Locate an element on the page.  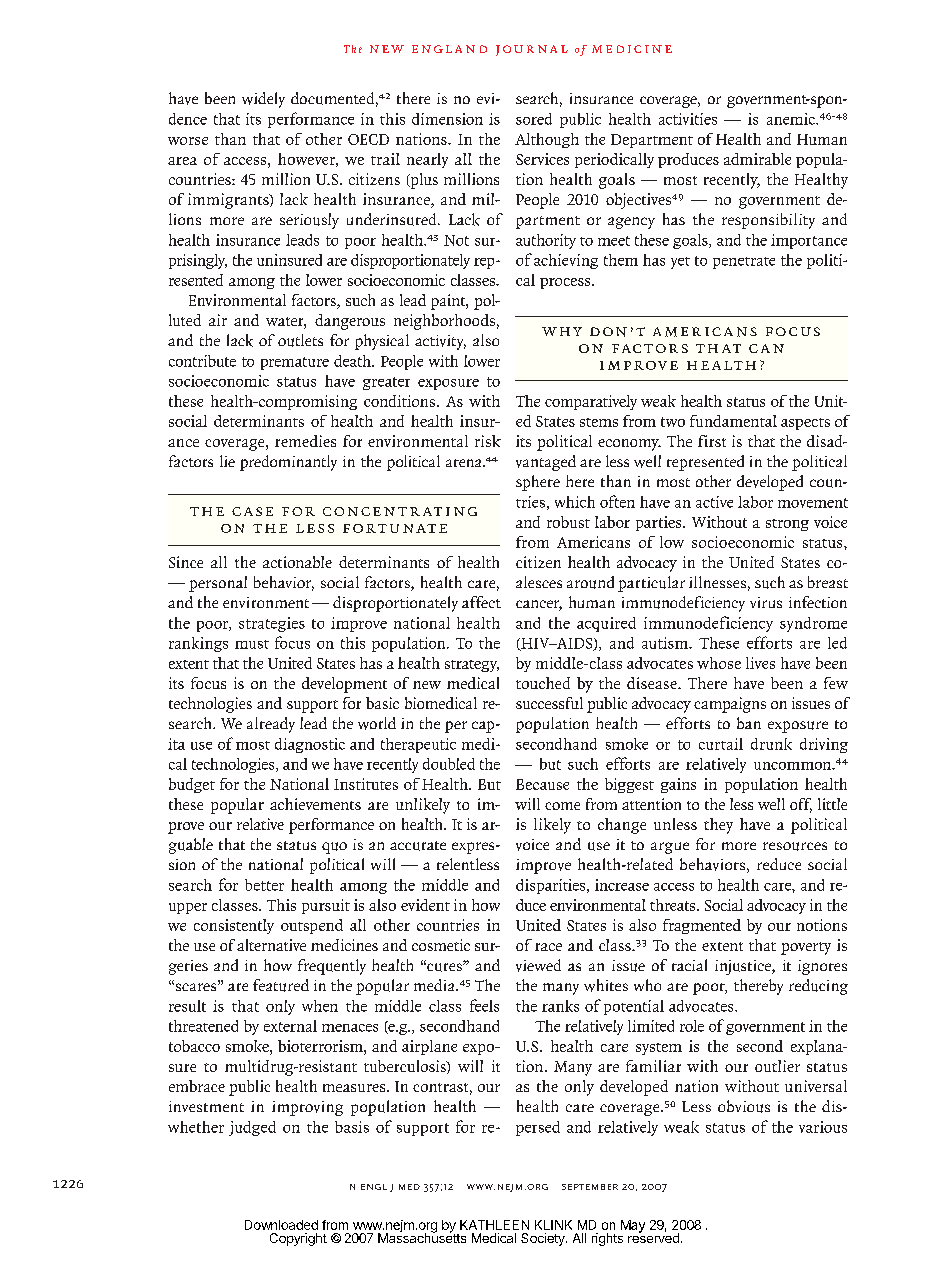
lives is located at coordinates (760, 663).
